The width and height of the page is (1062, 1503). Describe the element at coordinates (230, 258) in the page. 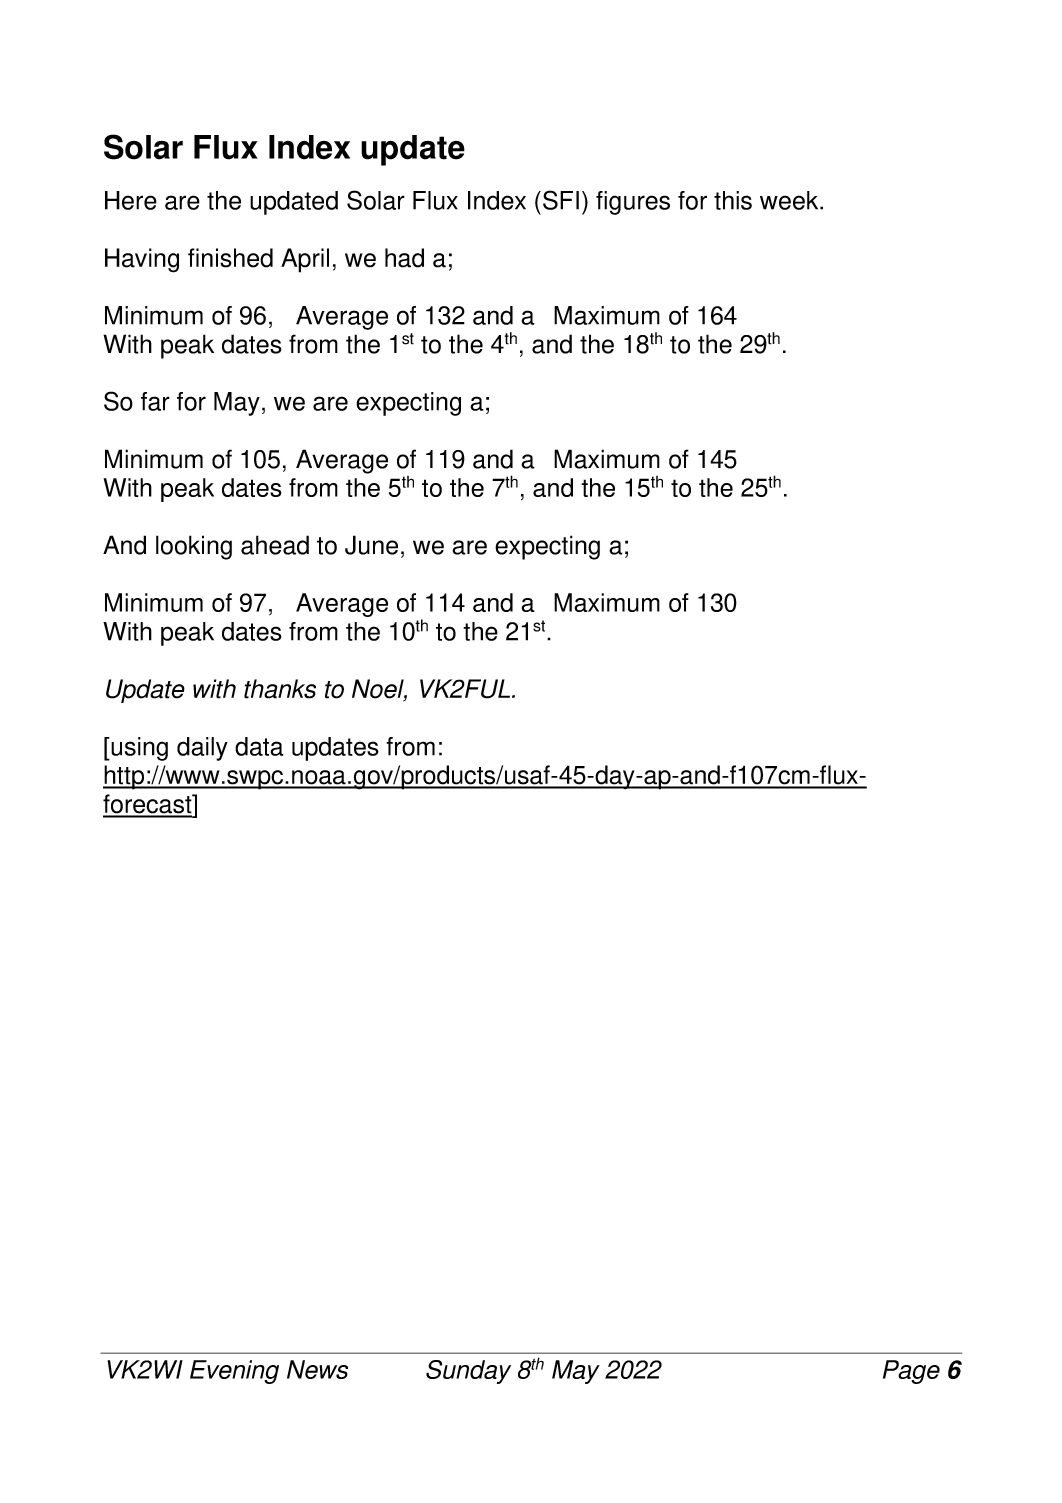

I see `finished` at that location.
